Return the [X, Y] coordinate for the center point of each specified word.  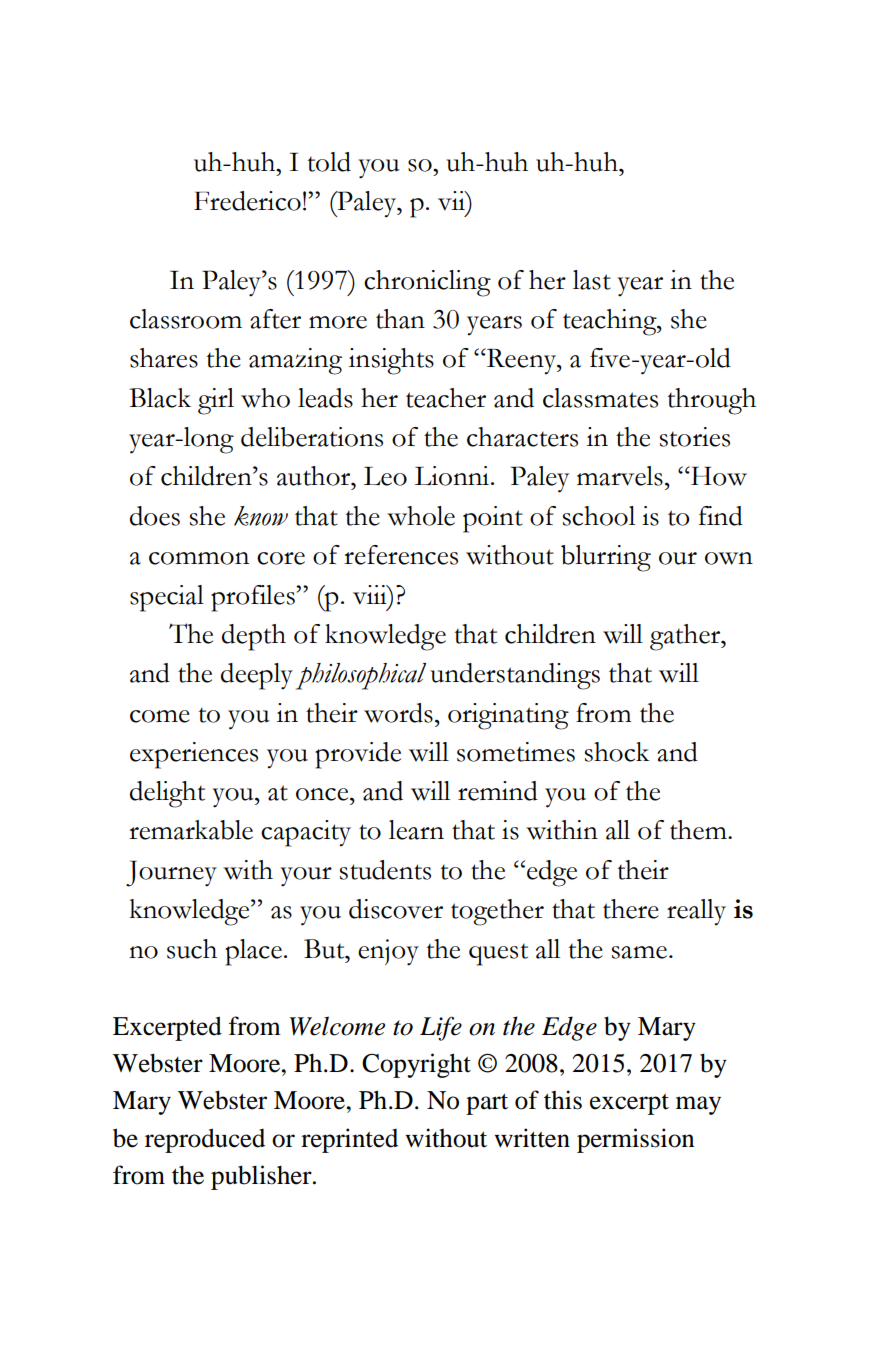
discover [396, 909]
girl [216, 401]
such [192, 949]
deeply [257, 676]
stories [695, 437]
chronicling [427, 283]
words [398, 713]
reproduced [205, 1140]
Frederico [247, 201]
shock [617, 752]
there [631, 909]
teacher [446, 398]
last [592, 280]
